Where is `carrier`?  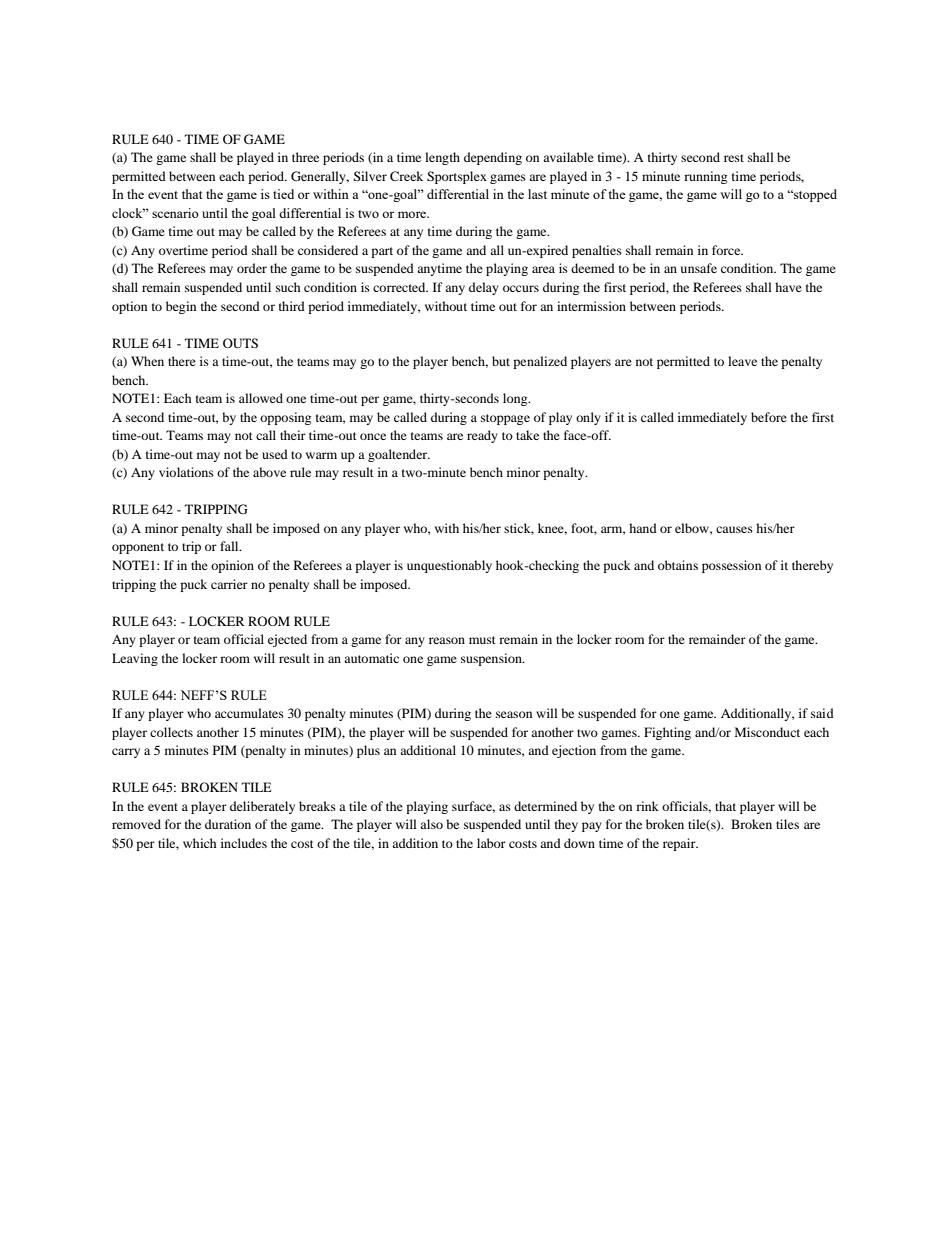 carrier is located at coordinates (229, 584).
